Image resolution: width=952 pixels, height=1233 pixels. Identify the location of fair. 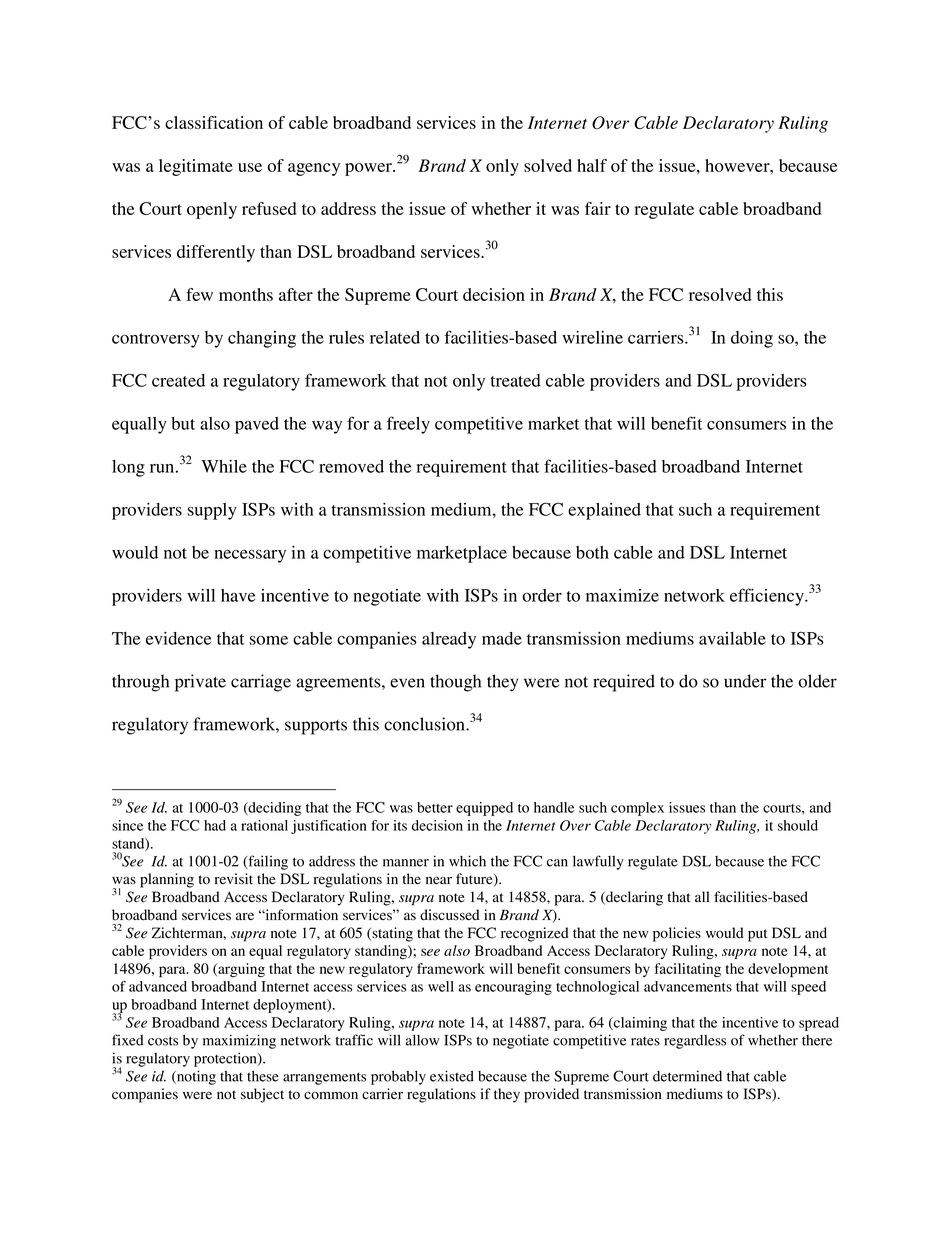
(598, 208).
